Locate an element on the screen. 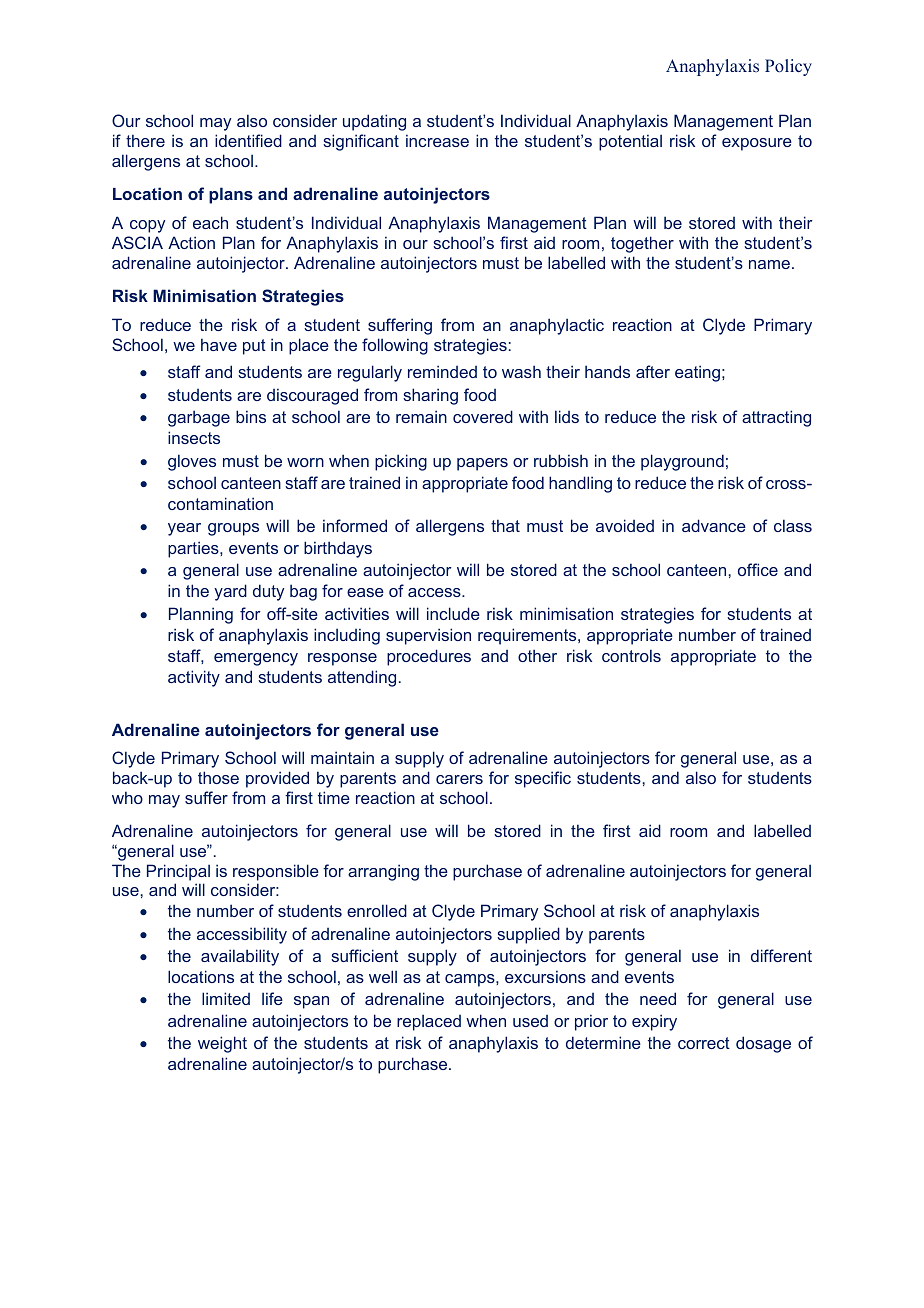 The image size is (924, 1308). reminded is located at coordinates (442, 371).
